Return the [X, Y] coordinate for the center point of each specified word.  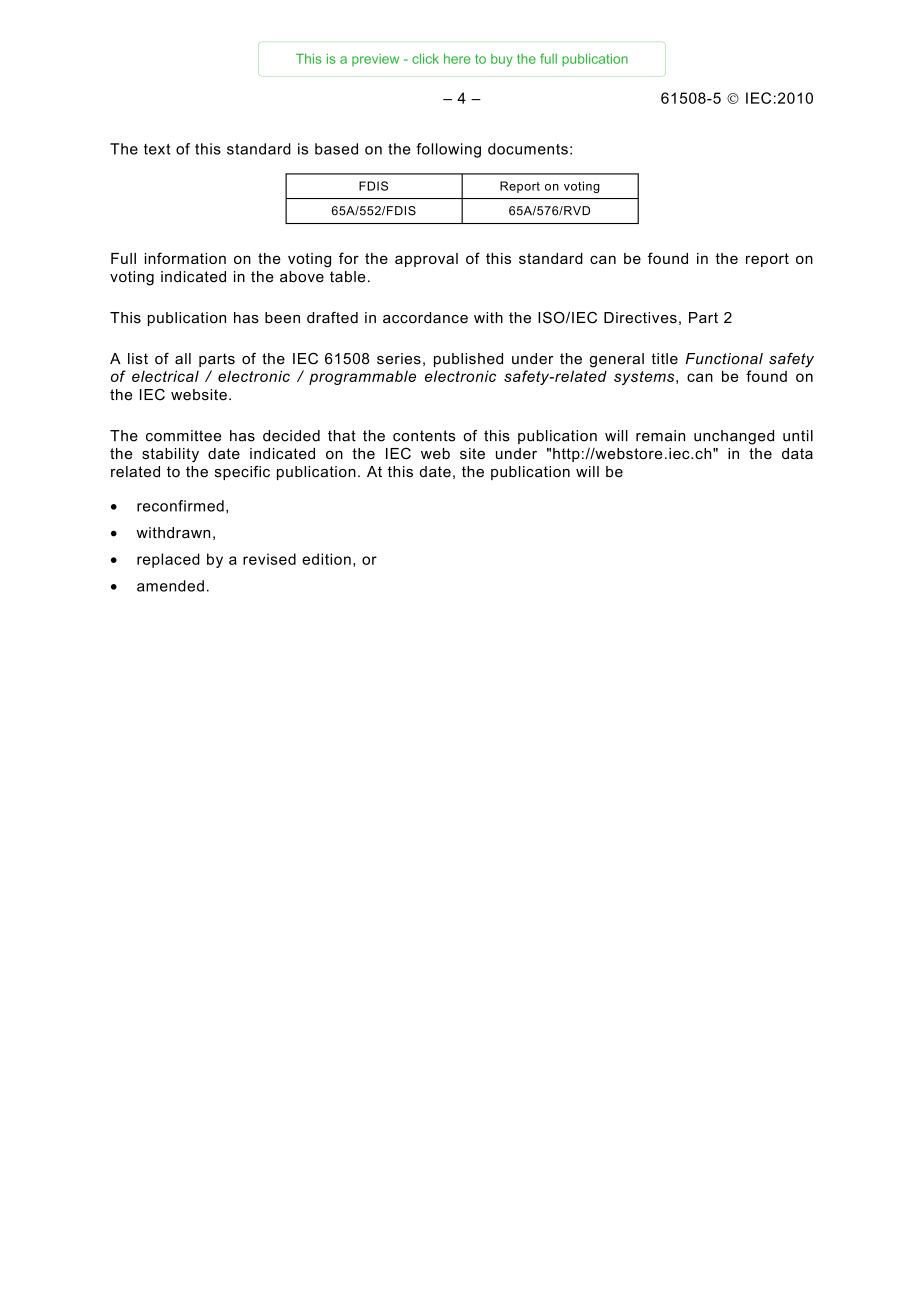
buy [502, 60]
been [282, 318]
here [457, 58]
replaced [168, 560]
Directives [640, 318]
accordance [425, 318]
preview [375, 60]
